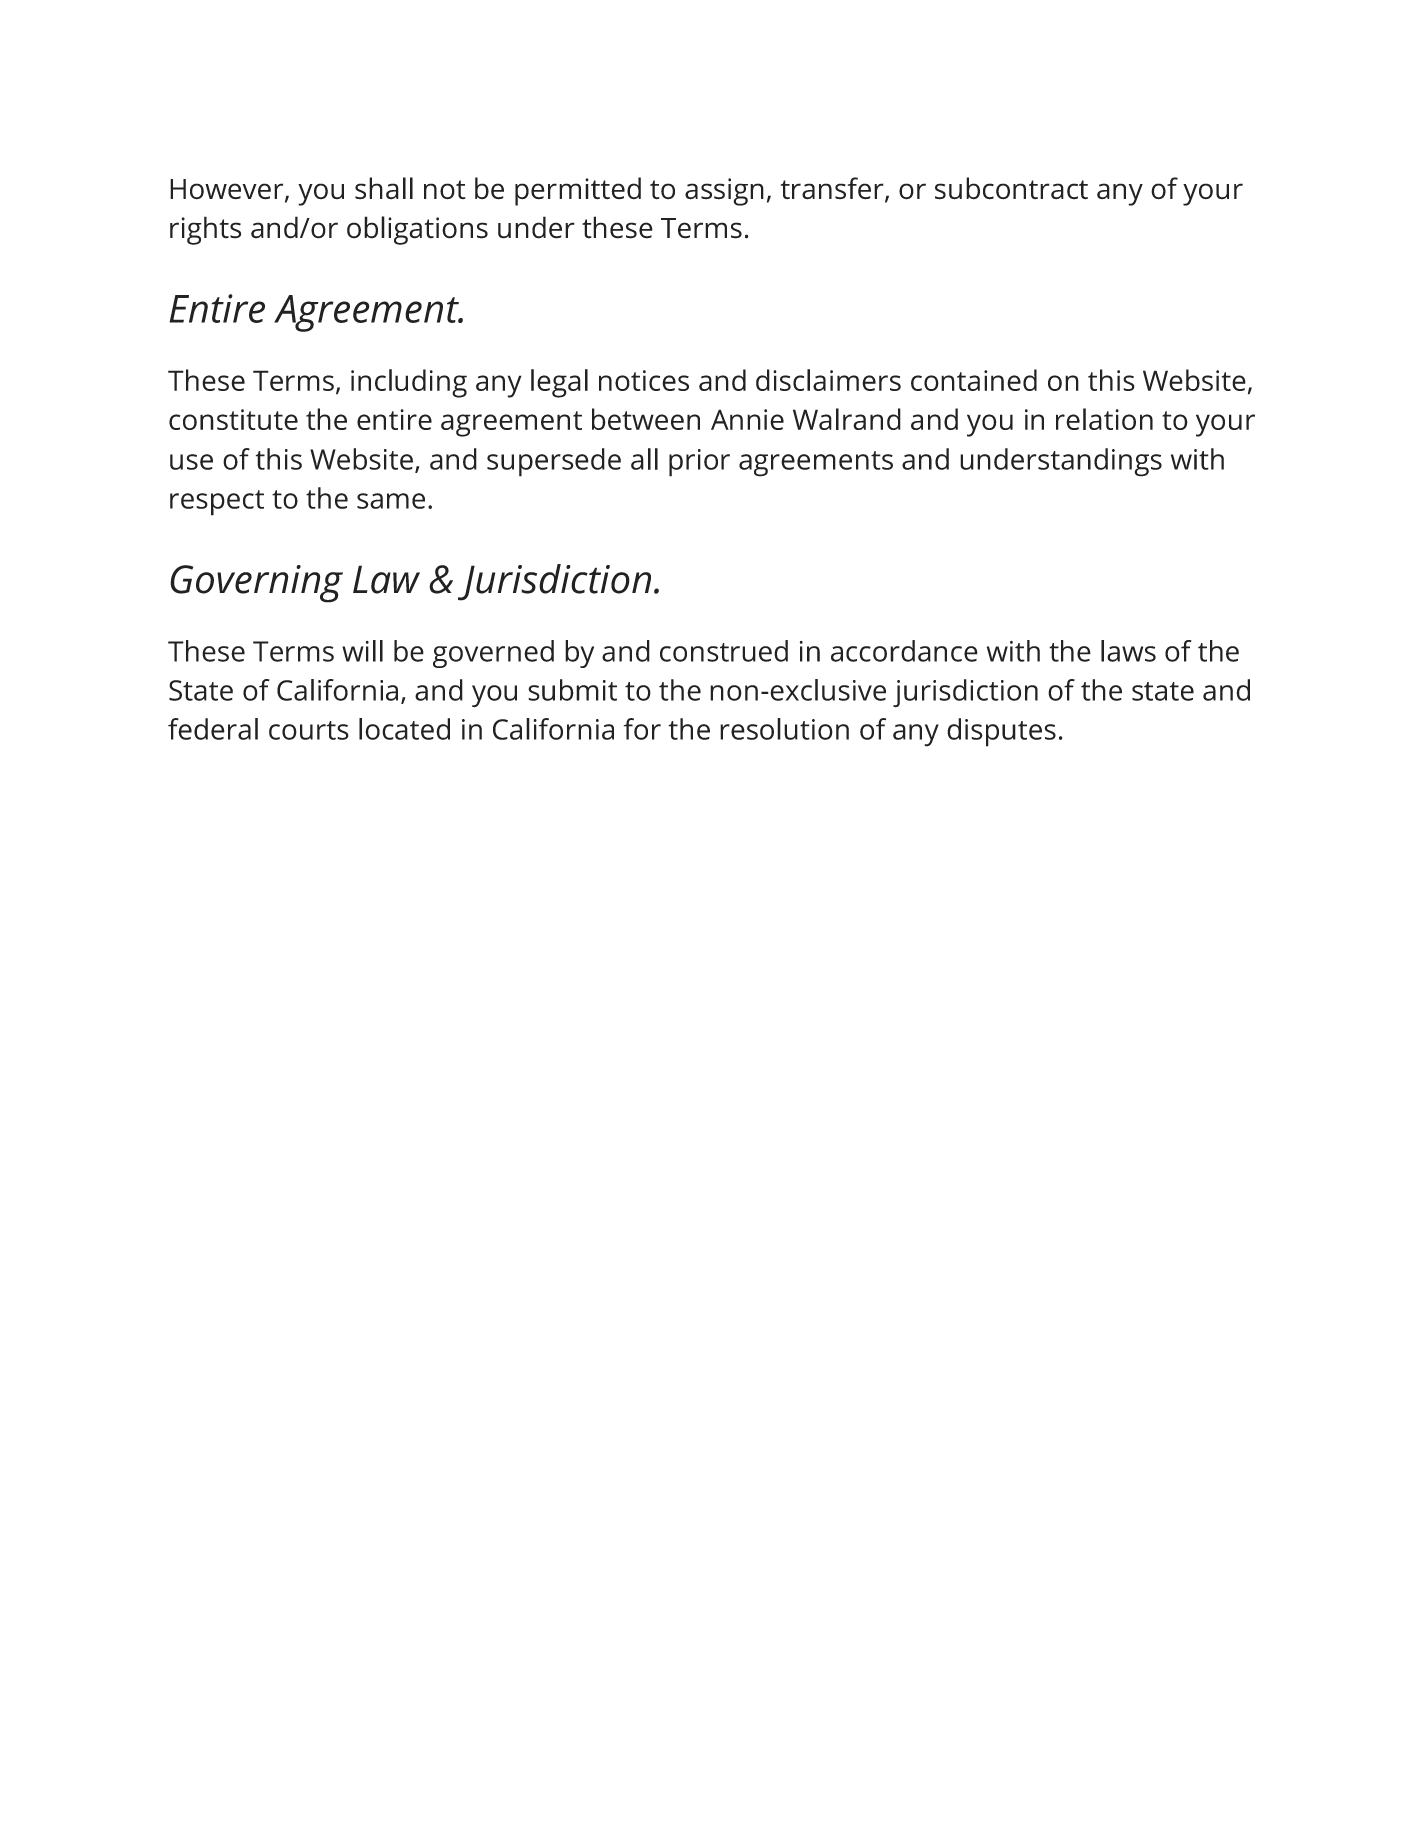  Describe the element at coordinates (644, 380) in the screenshot. I see `notices` at that location.
